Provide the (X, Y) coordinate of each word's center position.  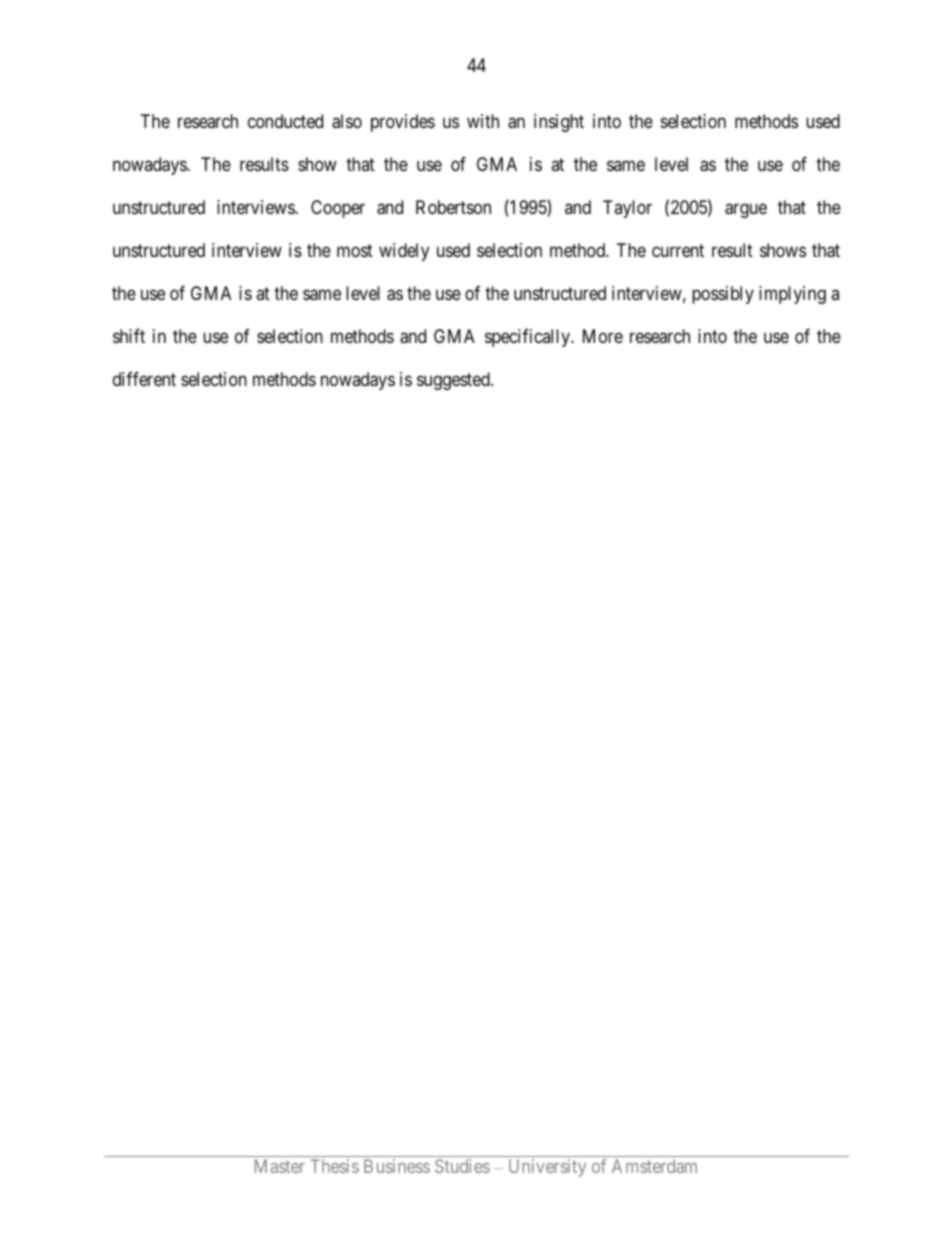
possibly (723, 295)
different (144, 379)
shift (129, 336)
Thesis (334, 1166)
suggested (454, 381)
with (483, 121)
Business (397, 1166)
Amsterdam (654, 1166)
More (603, 336)
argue (746, 211)
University (547, 1168)
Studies (462, 1166)
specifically (529, 338)
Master (280, 1166)
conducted (285, 121)
